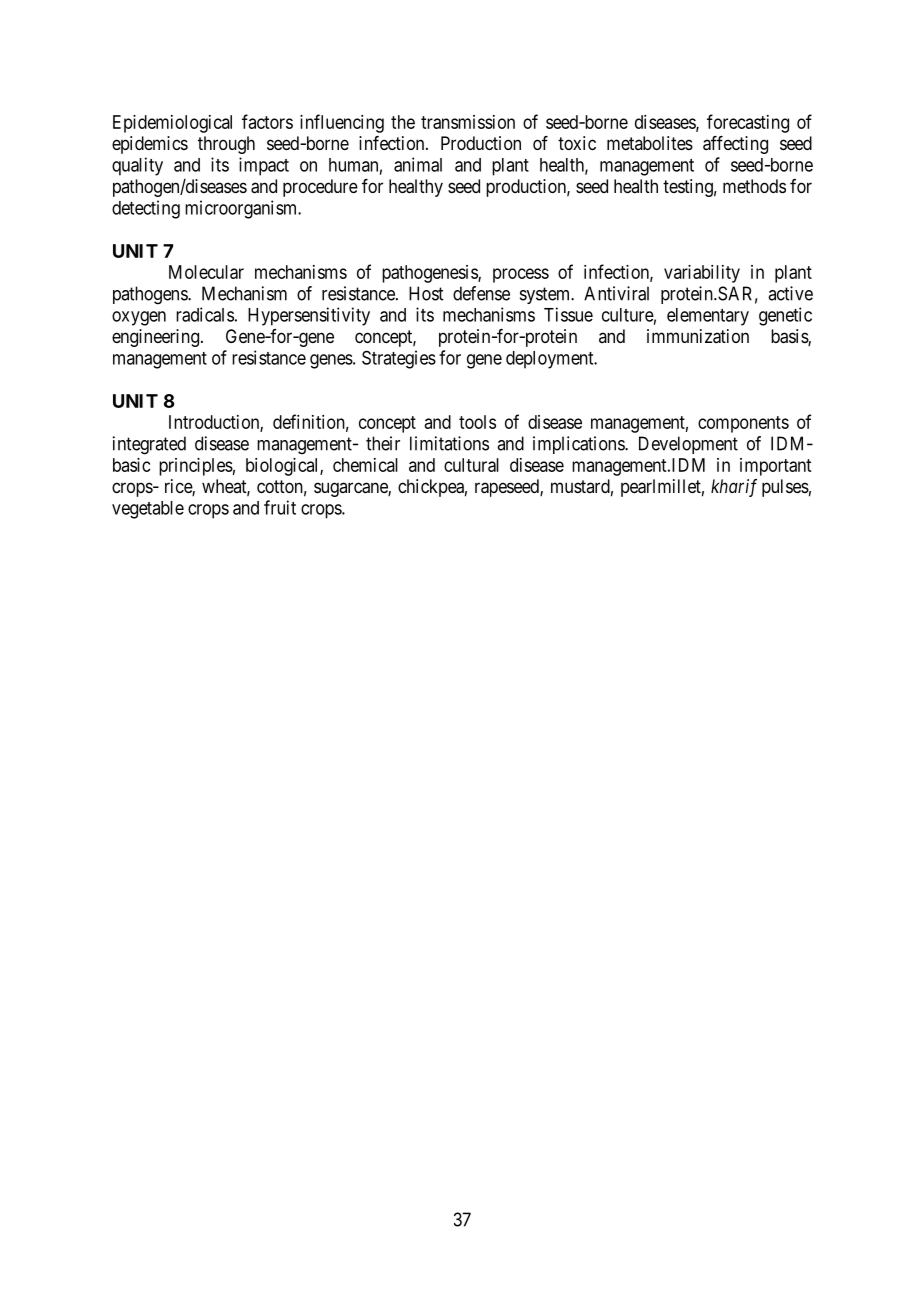  Describe the element at coordinates (481, 293) in the document. I see `defense` at that location.
